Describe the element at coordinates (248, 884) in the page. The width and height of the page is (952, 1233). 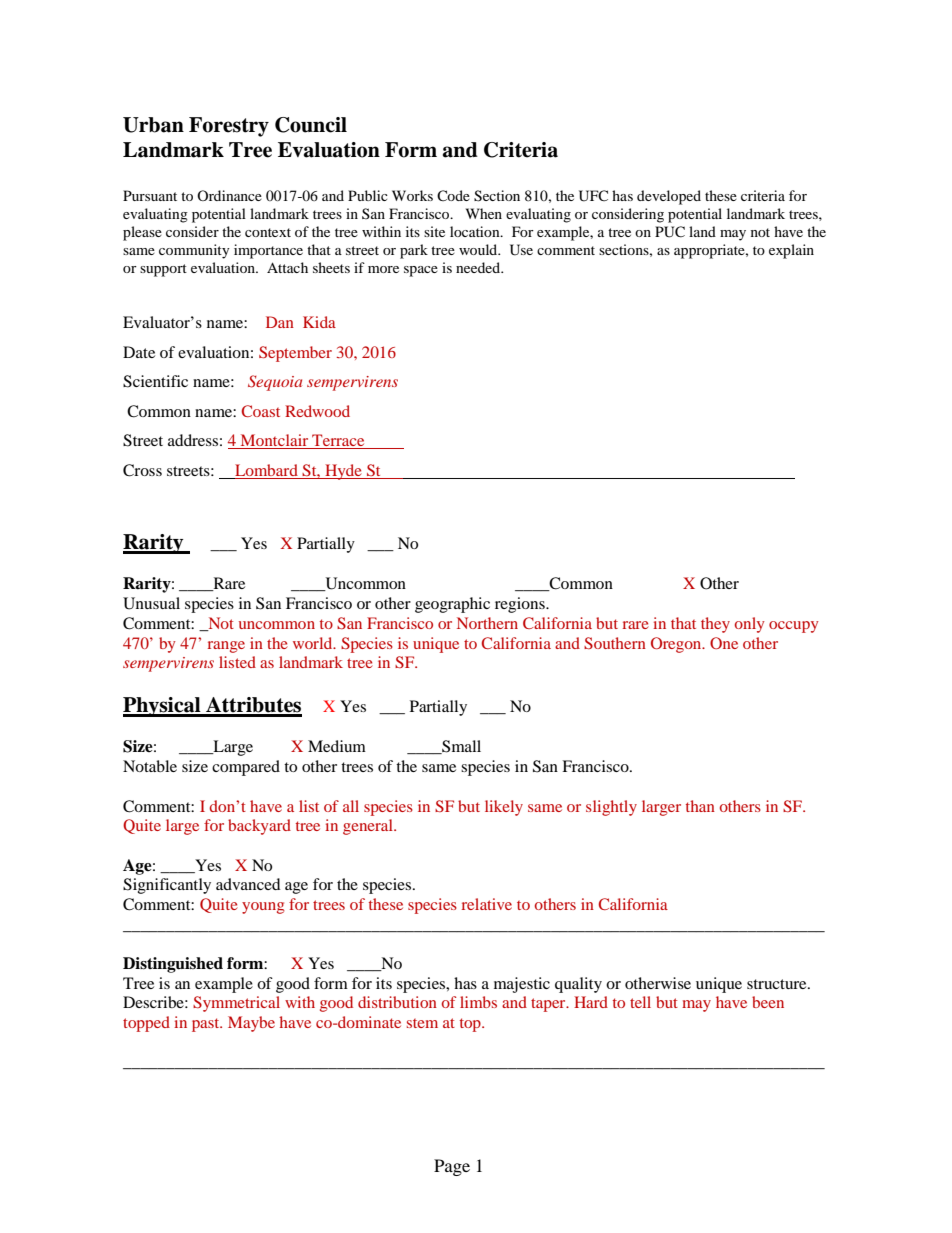
I see `advanced` at that location.
